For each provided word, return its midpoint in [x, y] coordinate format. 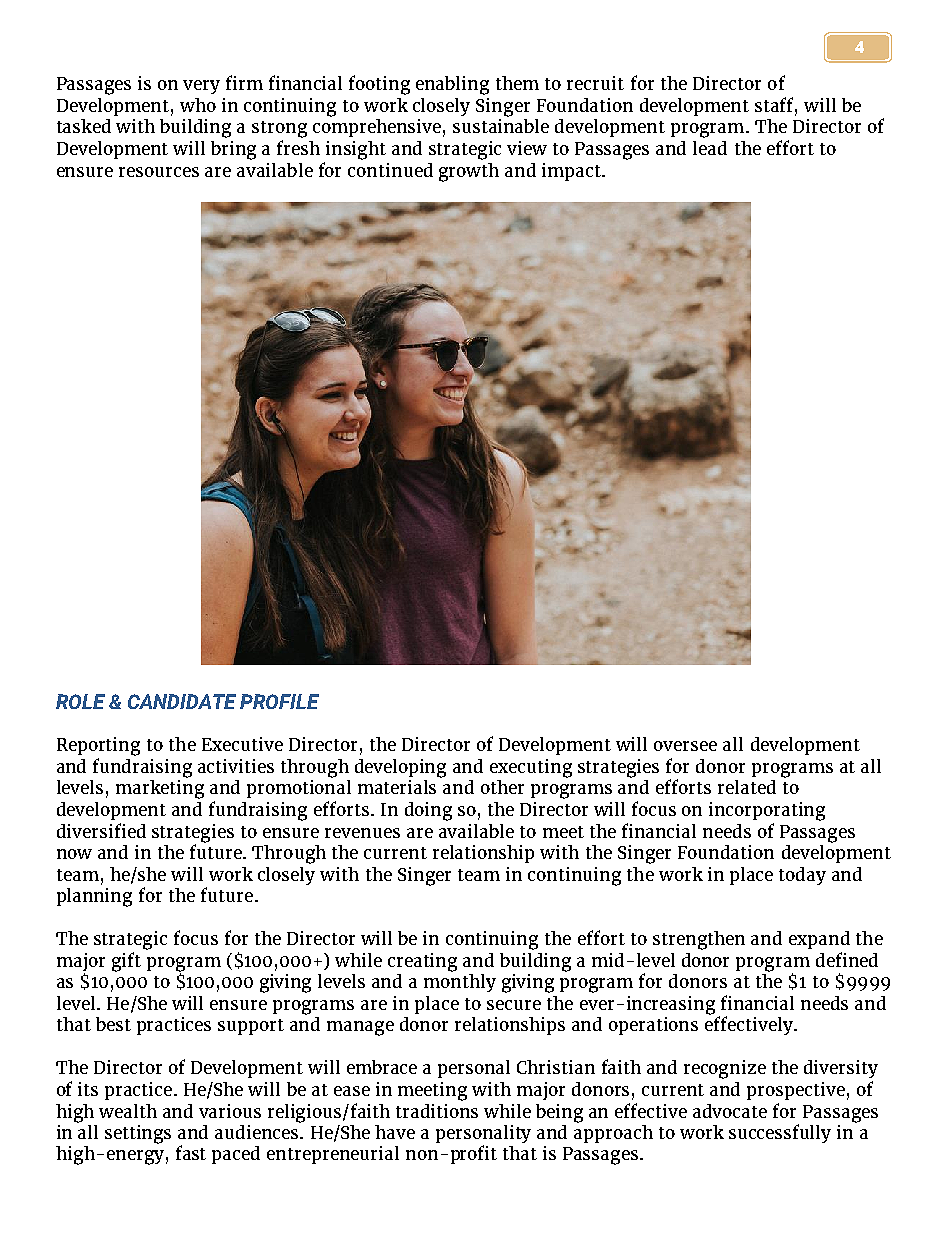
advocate [730, 1111]
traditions [437, 1111]
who [198, 105]
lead [710, 148]
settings [138, 1134]
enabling [452, 85]
